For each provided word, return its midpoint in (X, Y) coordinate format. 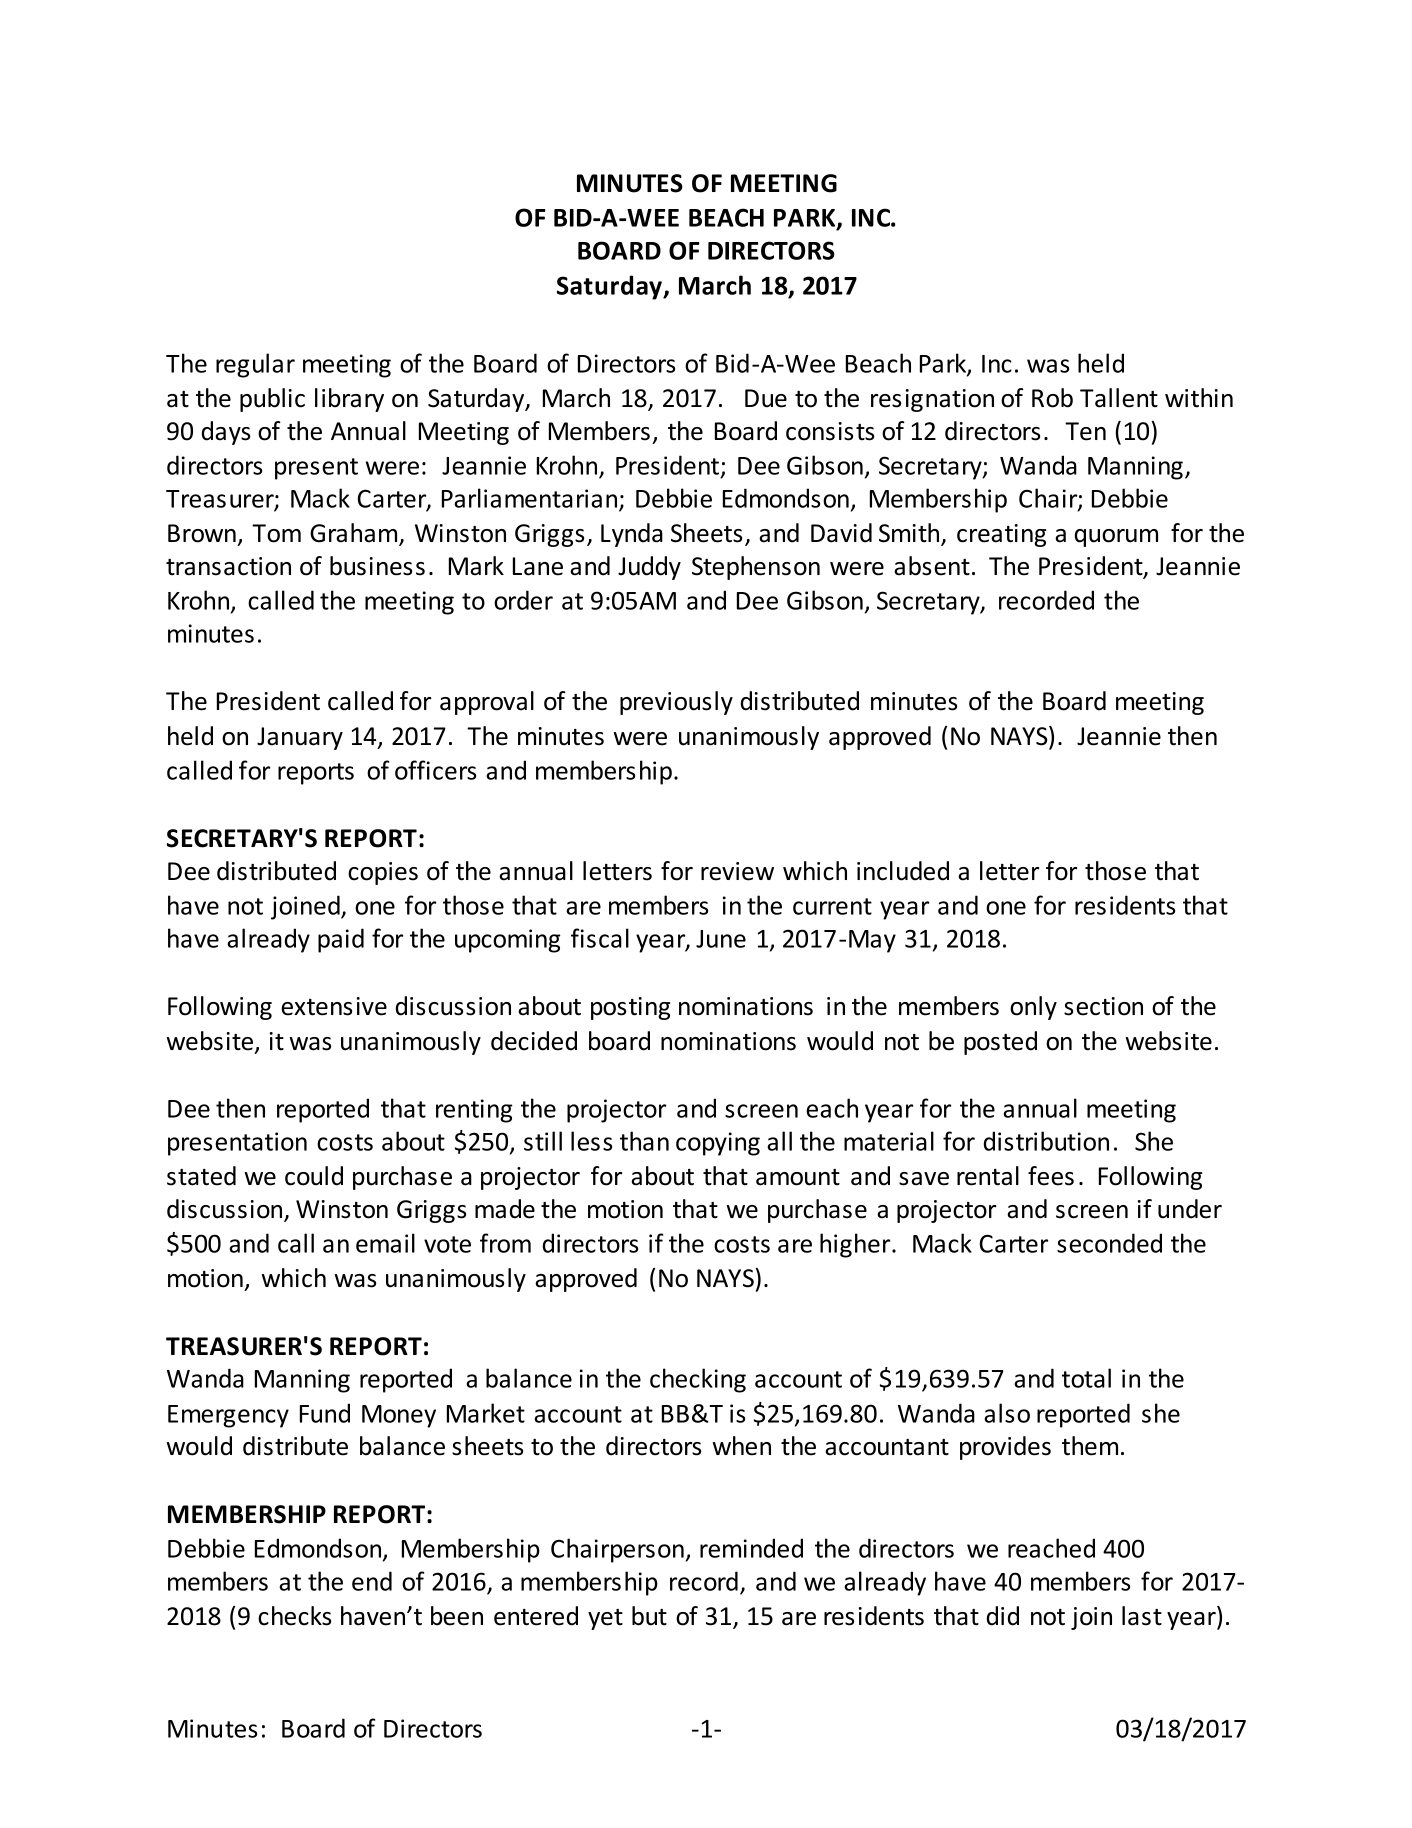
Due (766, 398)
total (1086, 1378)
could (314, 1176)
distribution (1046, 1141)
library (349, 400)
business (377, 566)
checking (698, 1380)
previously (676, 703)
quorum (1116, 538)
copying (718, 1144)
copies (383, 873)
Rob (1052, 398)
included (903, 871)
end (372, 1581)
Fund (325, 1413)
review (737, 871)
